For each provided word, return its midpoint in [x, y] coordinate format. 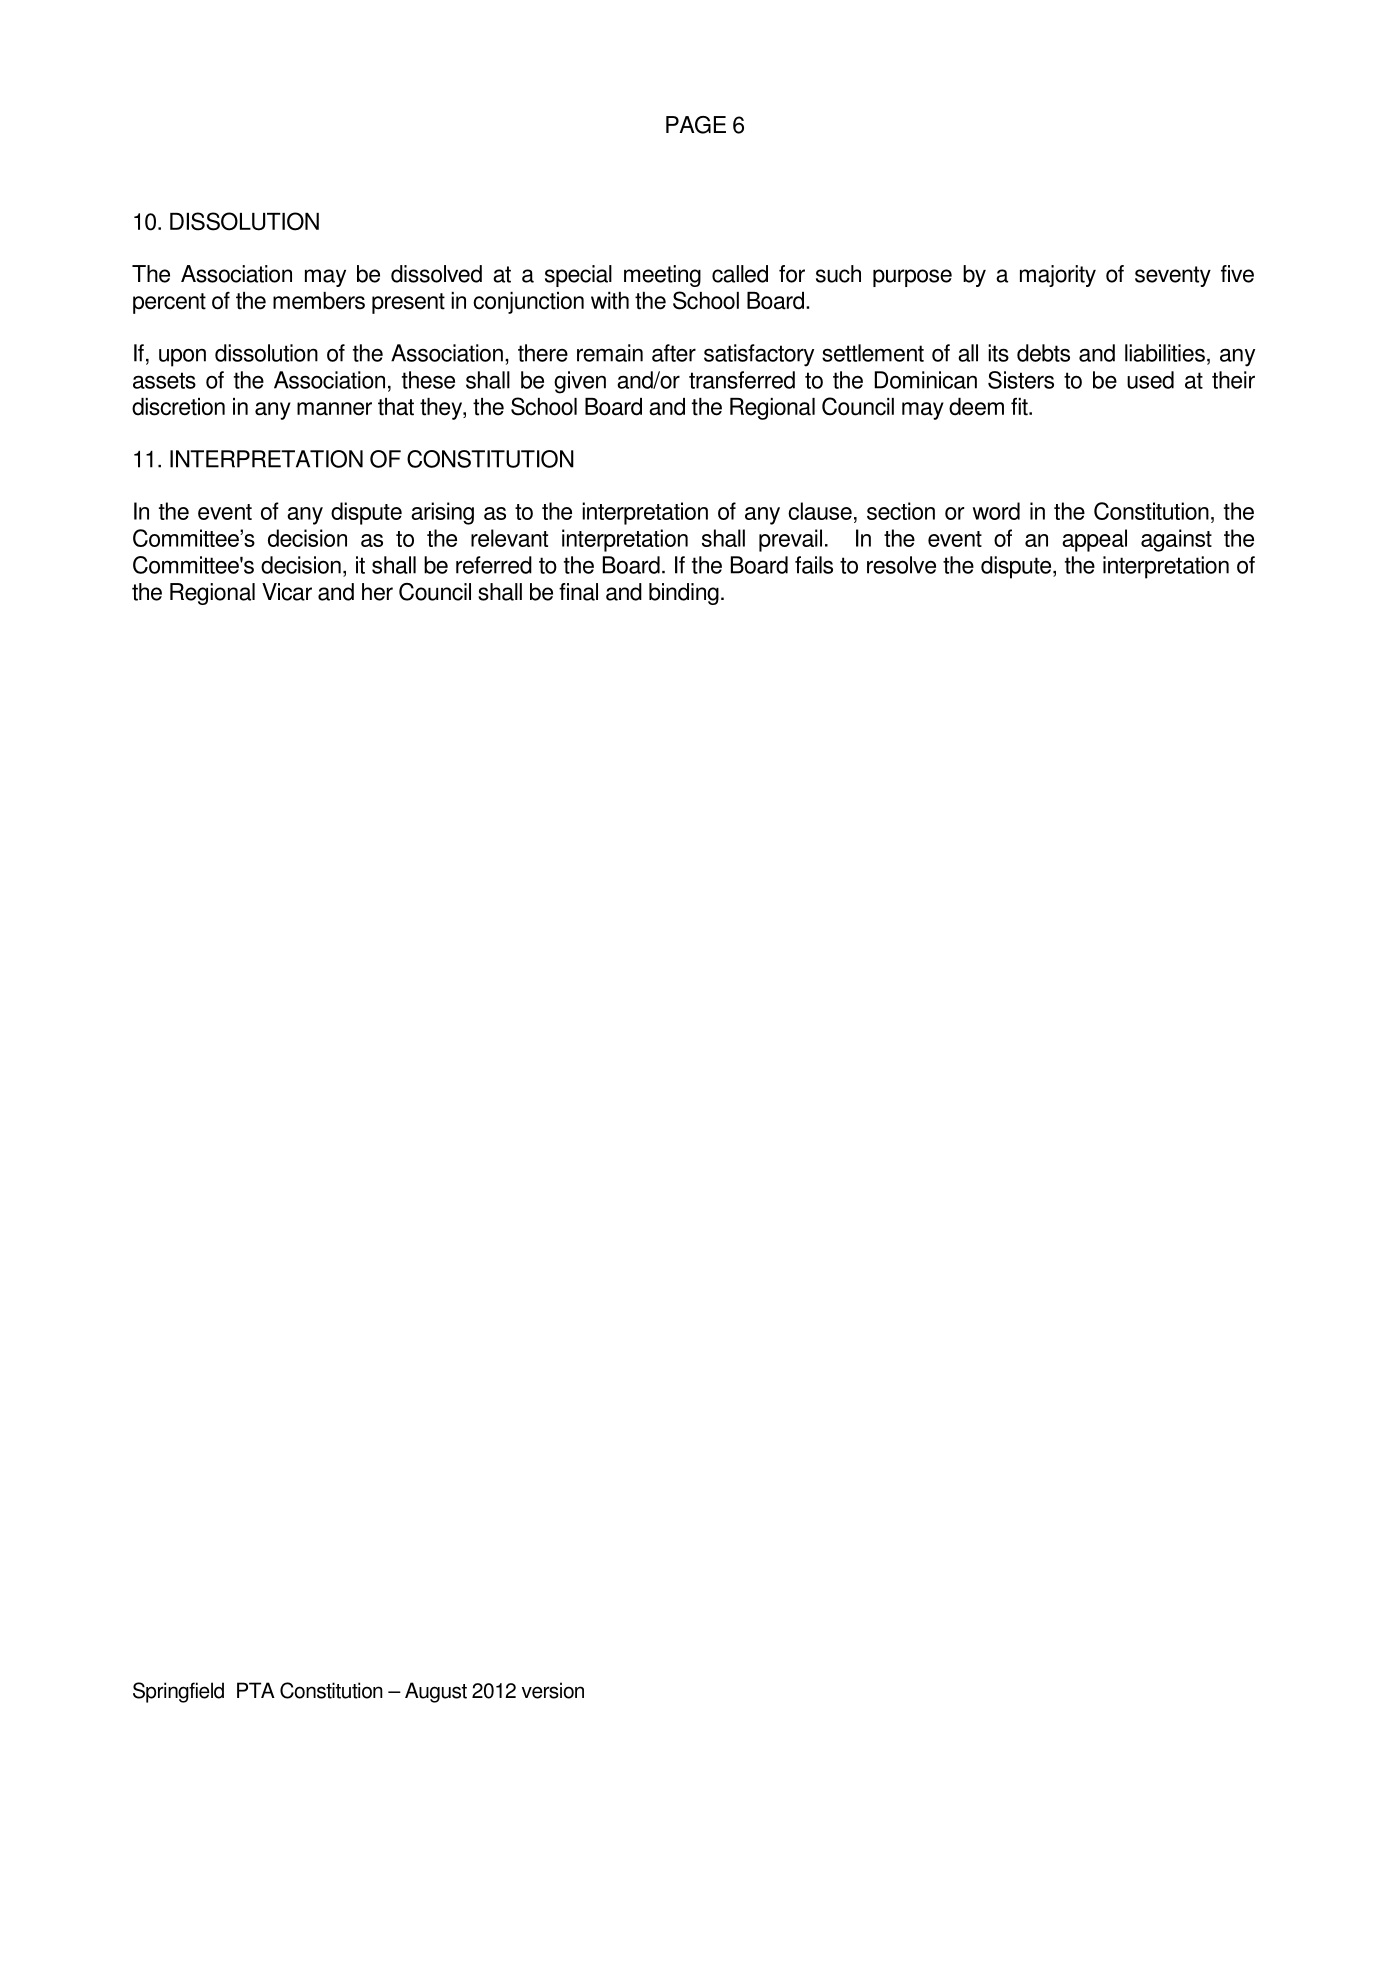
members [319, 301]
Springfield [178, 1692]
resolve [901, 565]
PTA [256, 1690]
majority [1058, 276]
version [553, 1690]
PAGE [696, 125]
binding [684, 594]
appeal [1094, 540]
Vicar [287, 592]
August [436, 1692]
